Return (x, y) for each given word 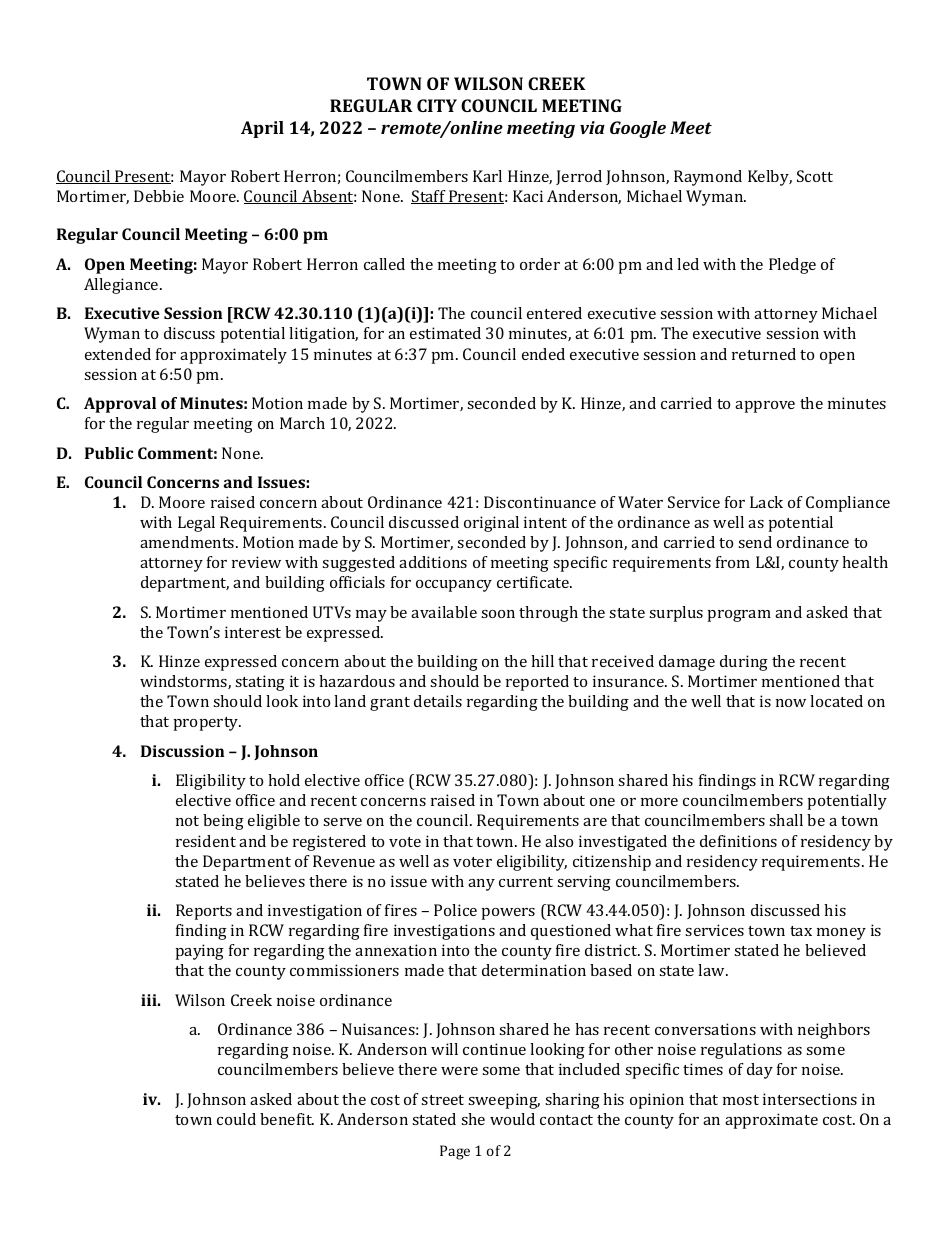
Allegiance (122, 286)
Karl (487, 176)
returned (764, 354)
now (791, 703)
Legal (196, 524)
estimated (445, 333)
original (491, 524)
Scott (815, 176)
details (438, 701)
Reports (204, 912)
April (262, 129)
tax (801, 931)
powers (508, 914)
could (236, 1119)
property (207, 724)
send (755, 542)
